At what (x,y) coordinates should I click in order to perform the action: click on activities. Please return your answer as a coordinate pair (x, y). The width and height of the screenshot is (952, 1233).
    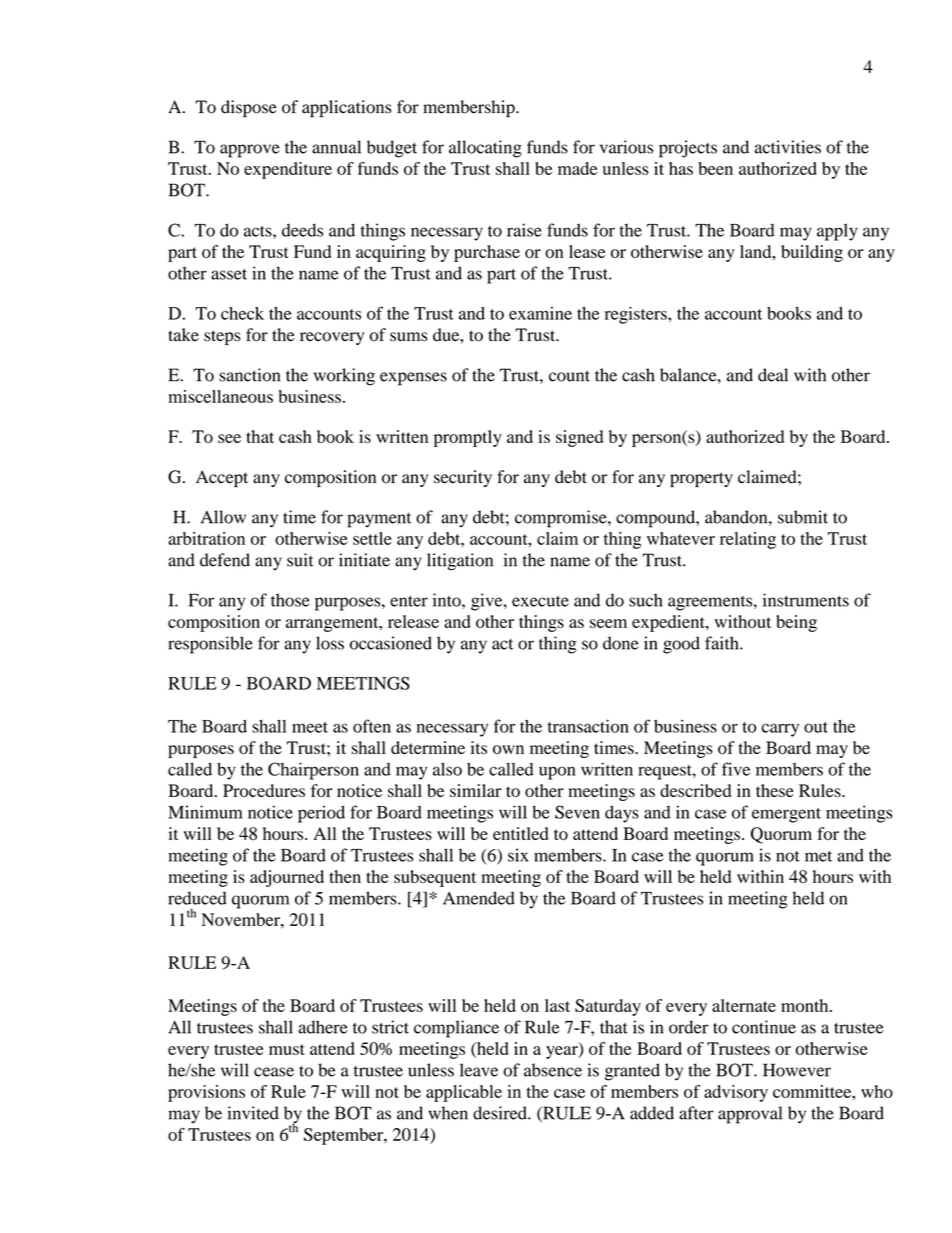
    Looking at the image, I should click on (788, 147).
